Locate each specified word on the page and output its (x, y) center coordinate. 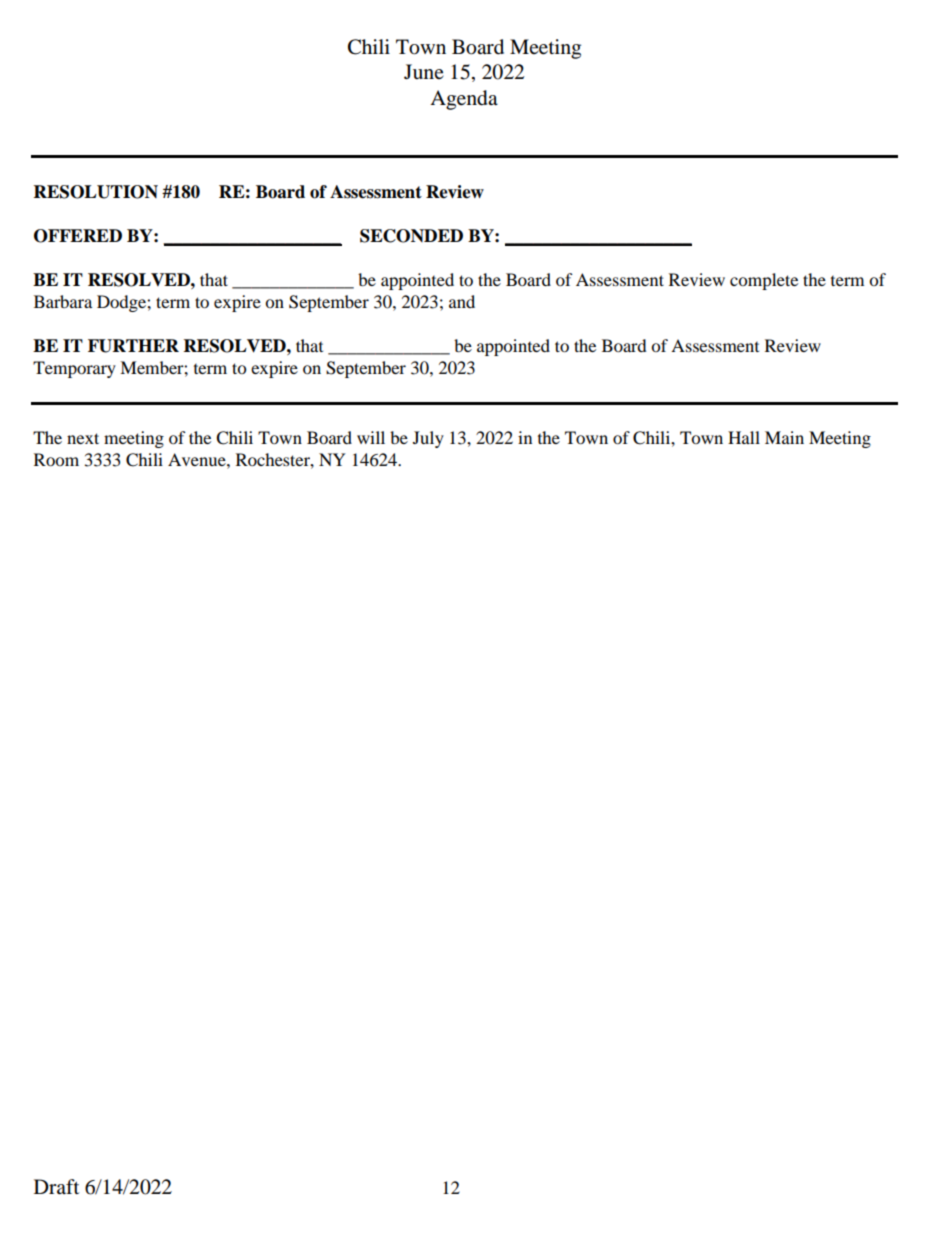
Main (784, 437)
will (371, 437)
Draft (56, 1186)
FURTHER (133, 346)
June (424, 71)
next (83, 438)
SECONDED (411, 236)
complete (764, 281)
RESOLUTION (96, 192)
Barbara (63, 301)
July (428, 439)
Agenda (464, 100)
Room (56, 459)
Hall (744, 437)
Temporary (74, 369)
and (462, 301)
